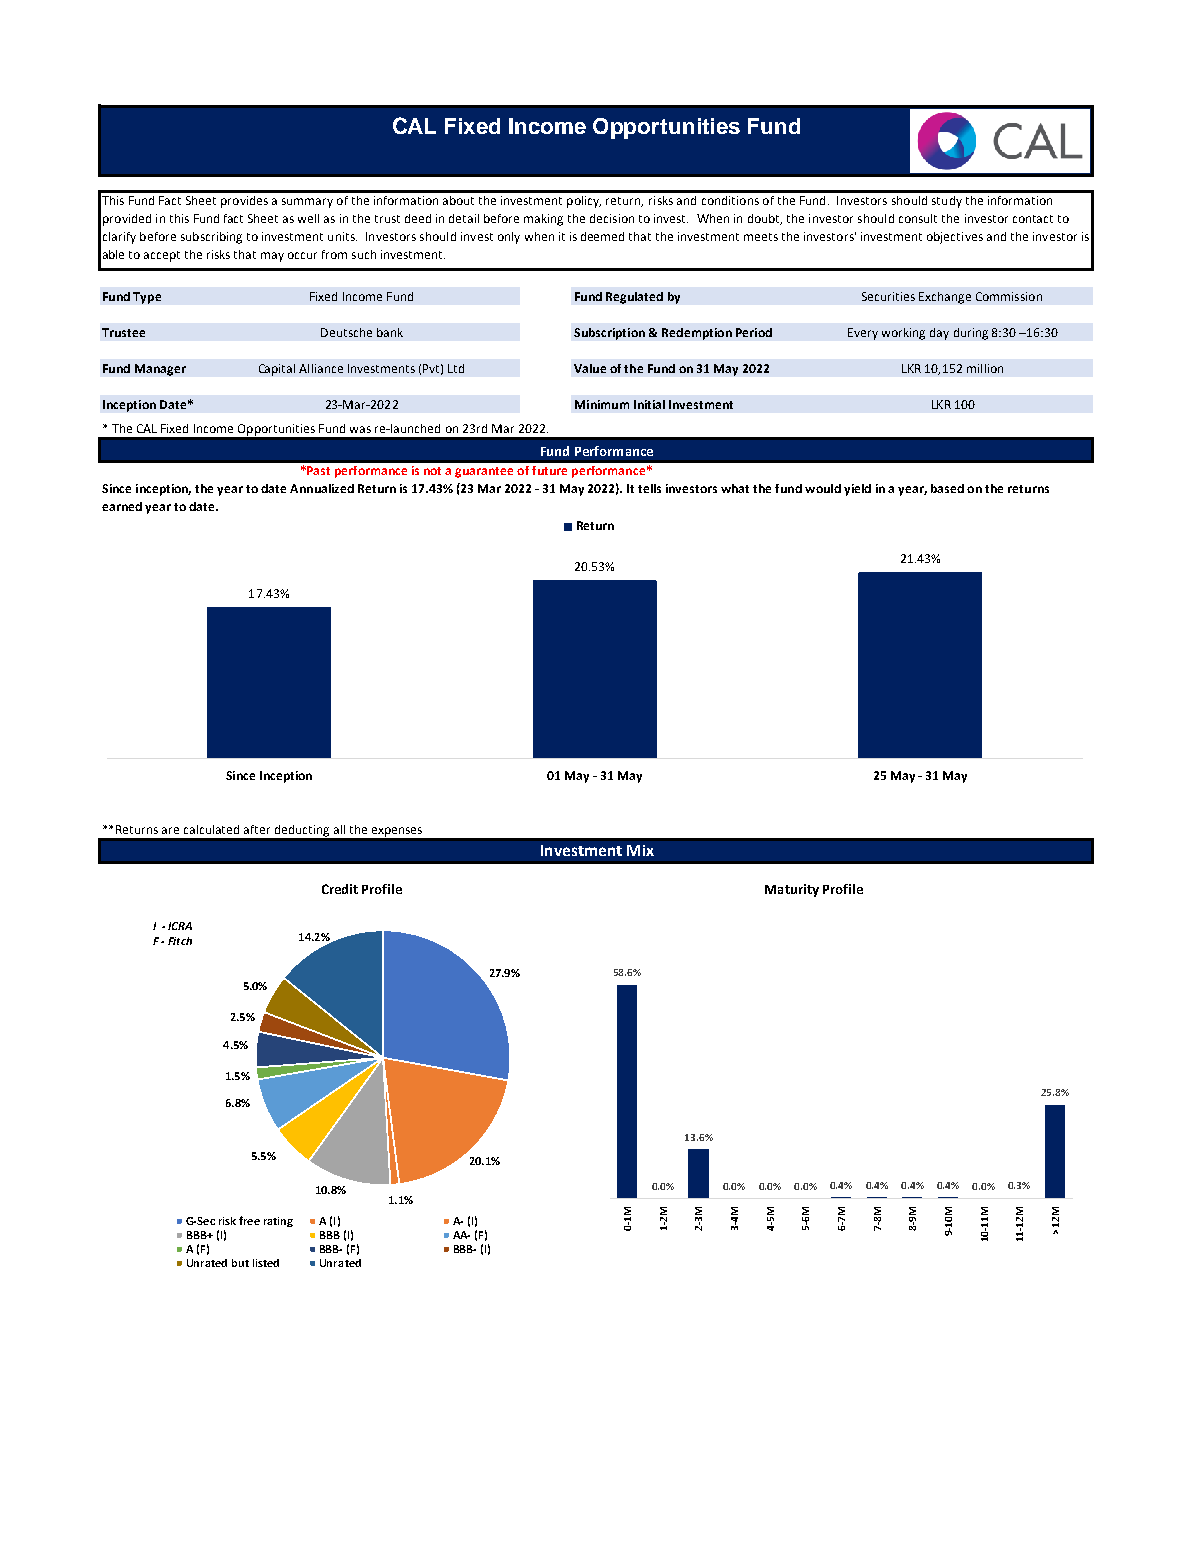 The height and width of the document is (1543, 1192). I want to click on based, so click(947, 488).
